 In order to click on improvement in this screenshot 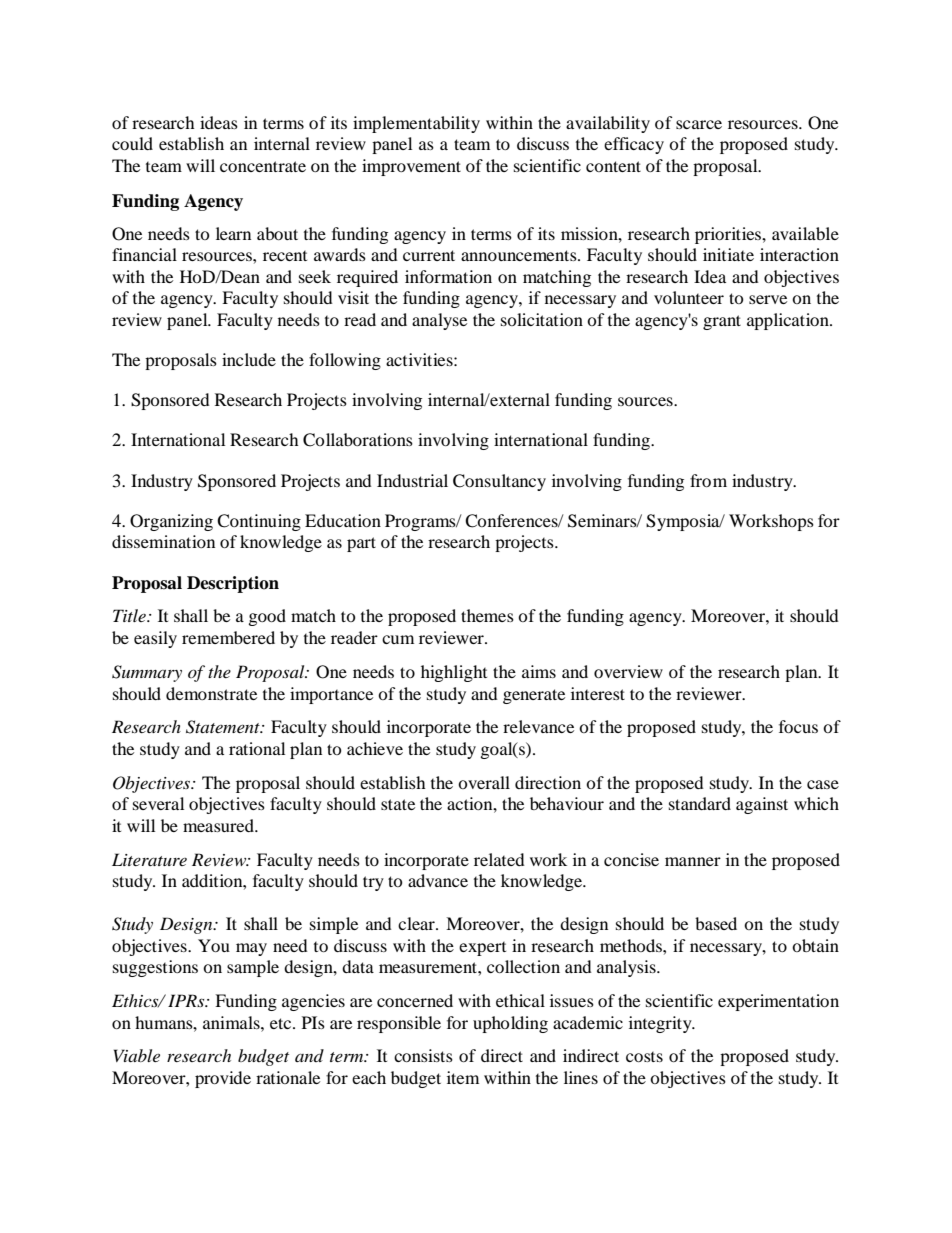, I will do `click(411, 167)`.
